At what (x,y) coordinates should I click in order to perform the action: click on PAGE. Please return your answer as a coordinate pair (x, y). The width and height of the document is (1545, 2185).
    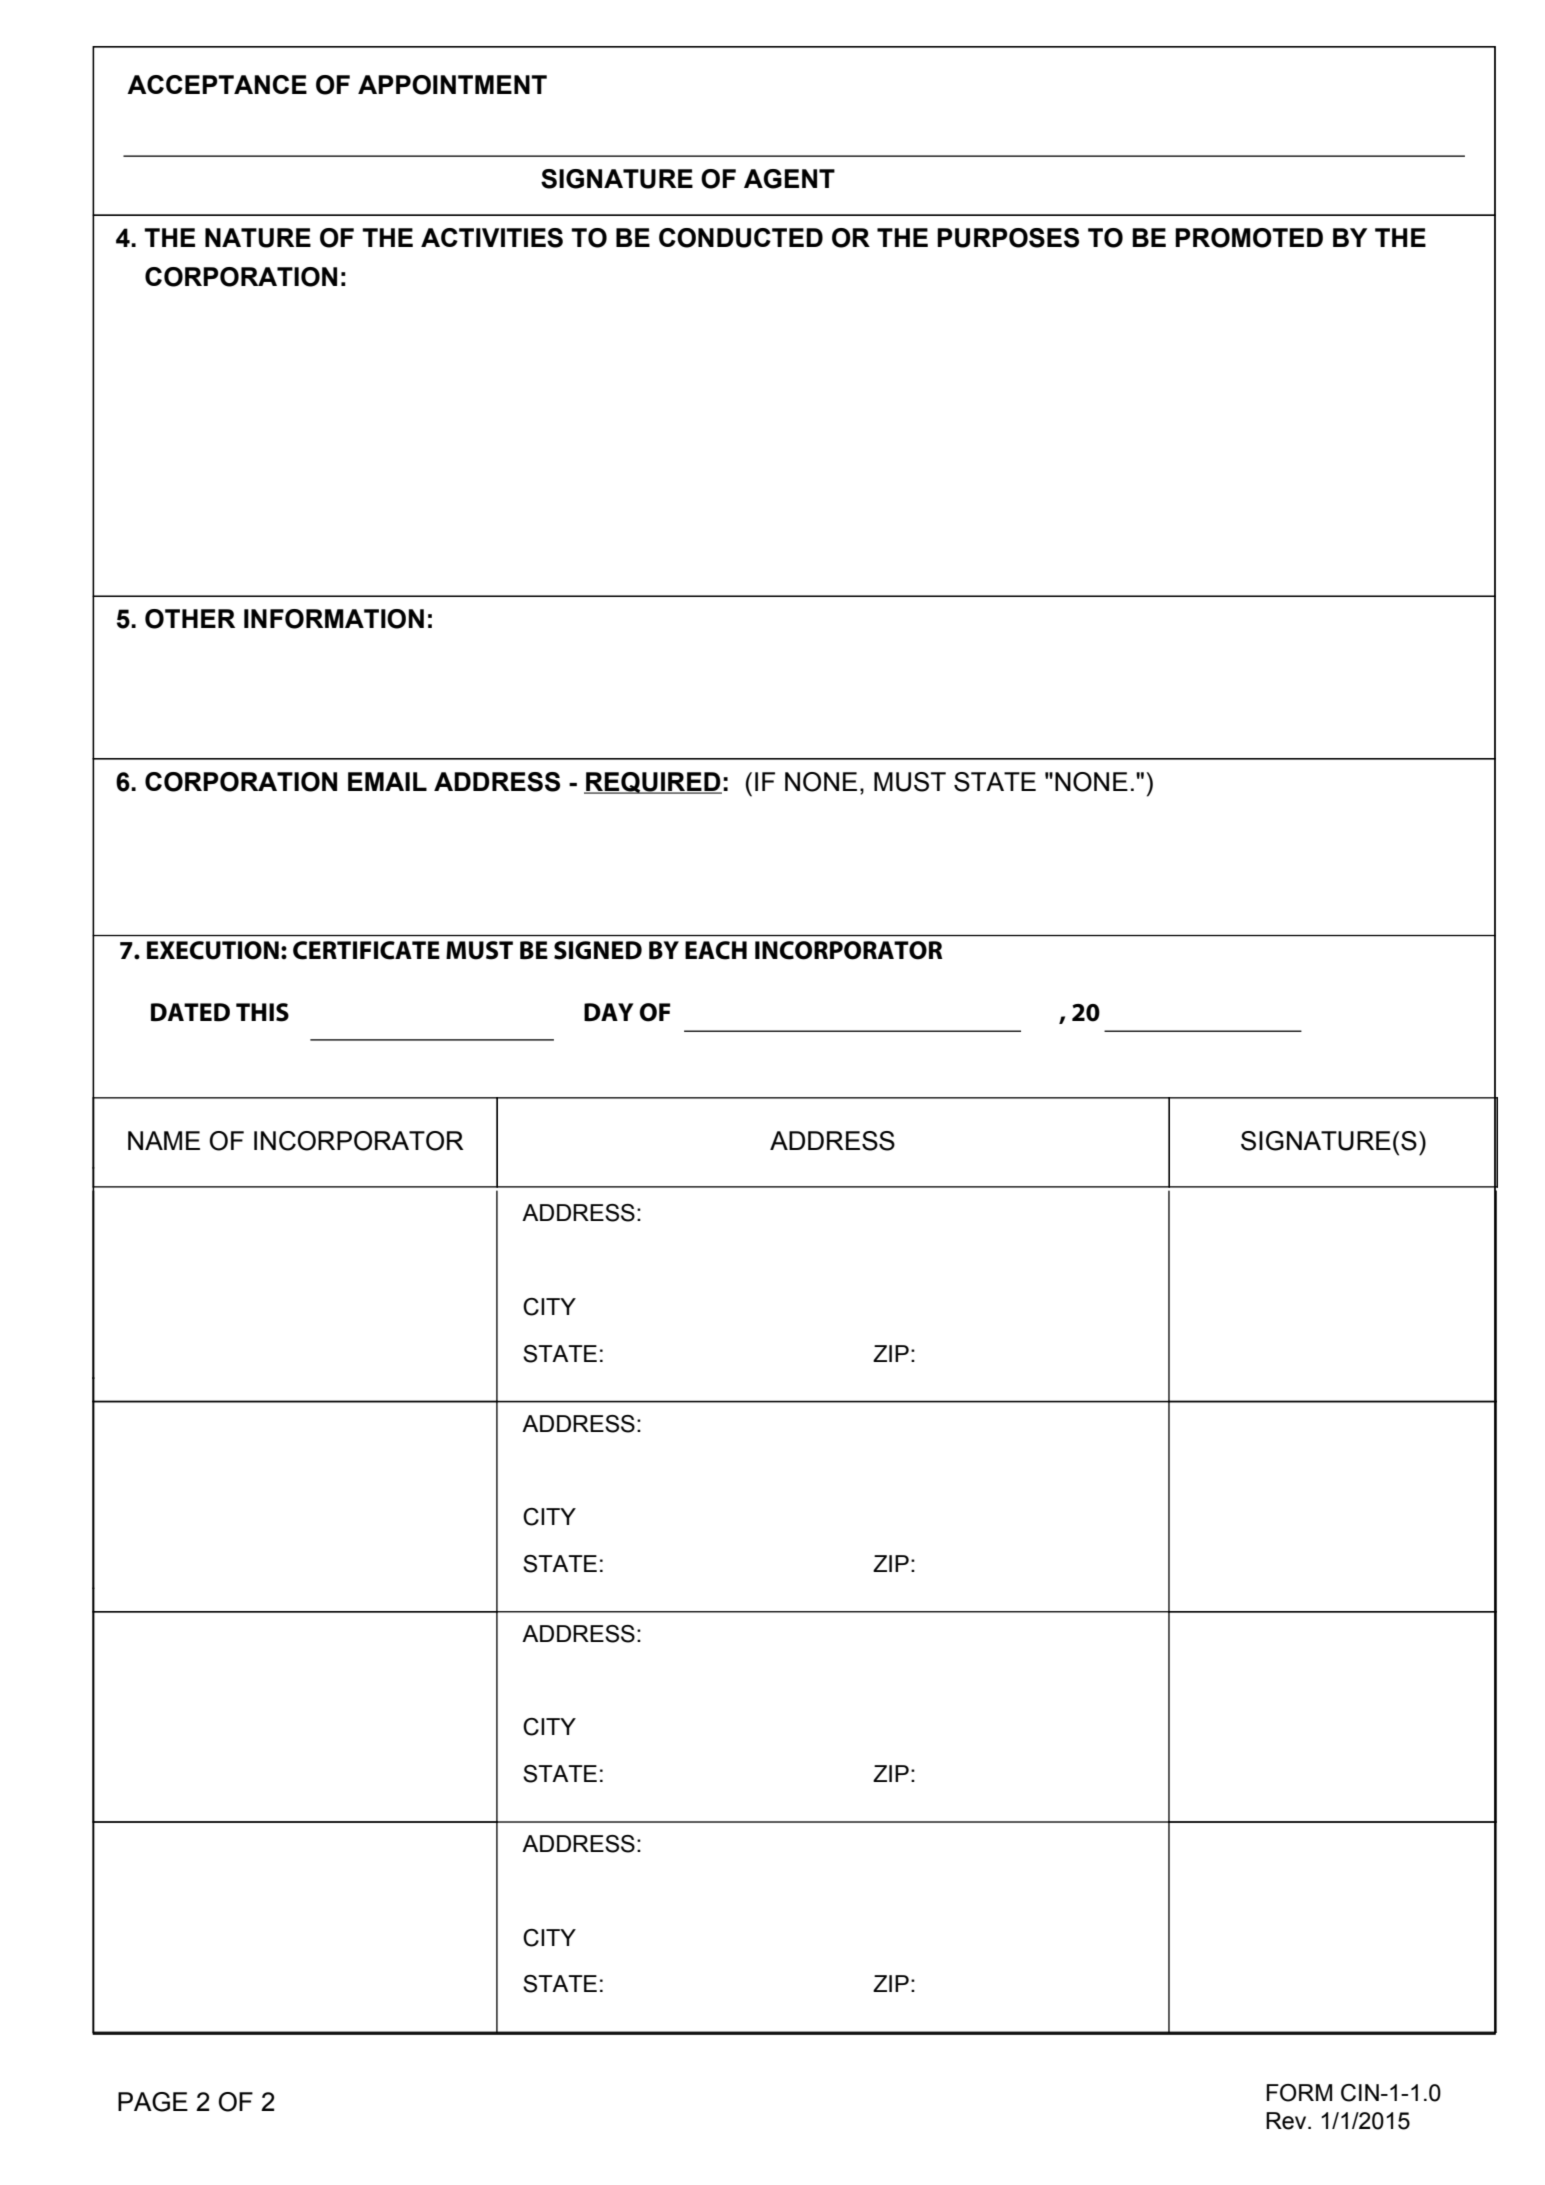
    Looking at the image, I should click on (153, 2102).
